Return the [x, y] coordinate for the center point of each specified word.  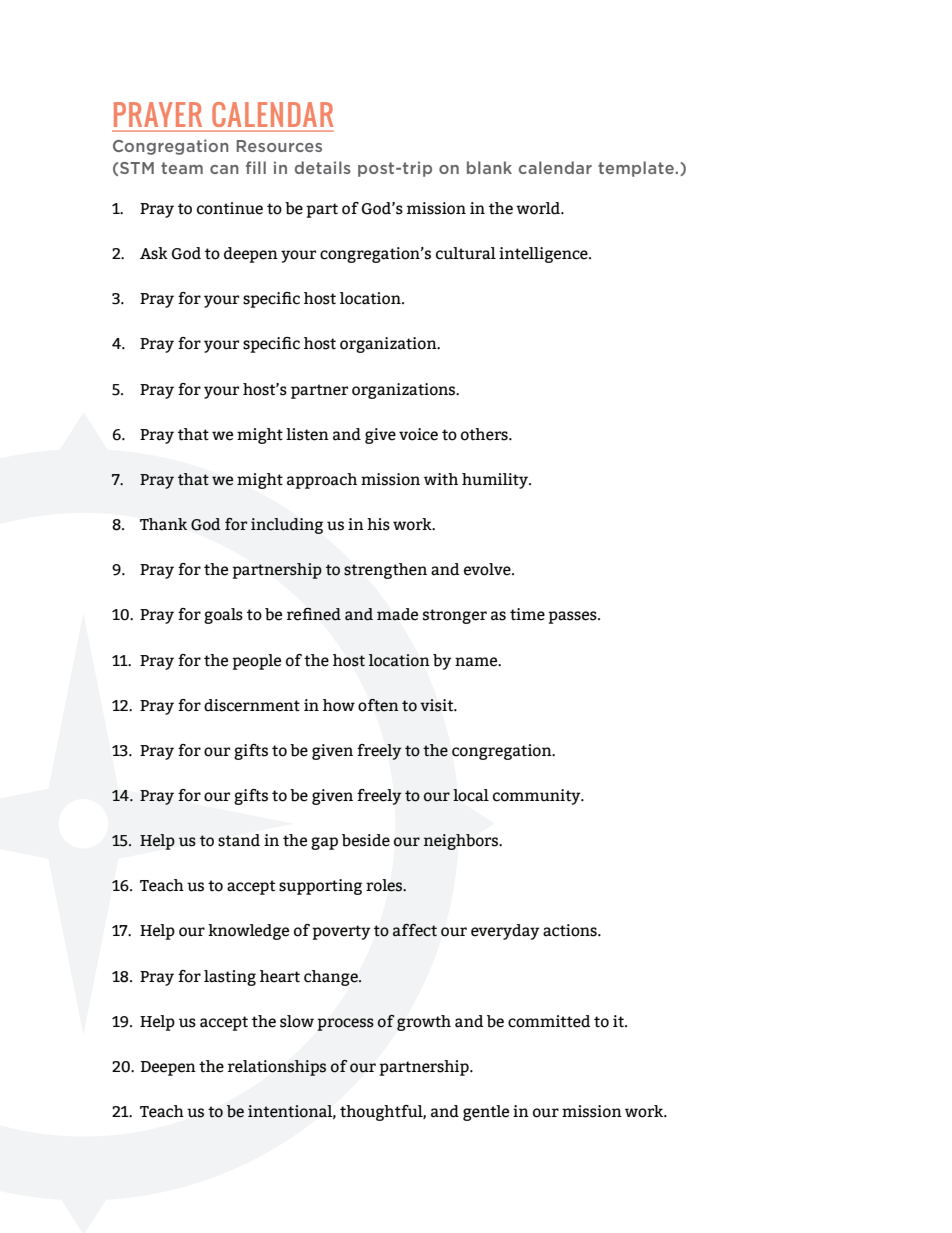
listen [307, 434]
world [539, 208]
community [538, 797]
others [485, 434]
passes [573, 617]
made [397, 614]
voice [418, 434]
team [182, 168]
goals [223, 616]
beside [366, 840]
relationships [277, 1068]
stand [239, 840]
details [323, 167]
